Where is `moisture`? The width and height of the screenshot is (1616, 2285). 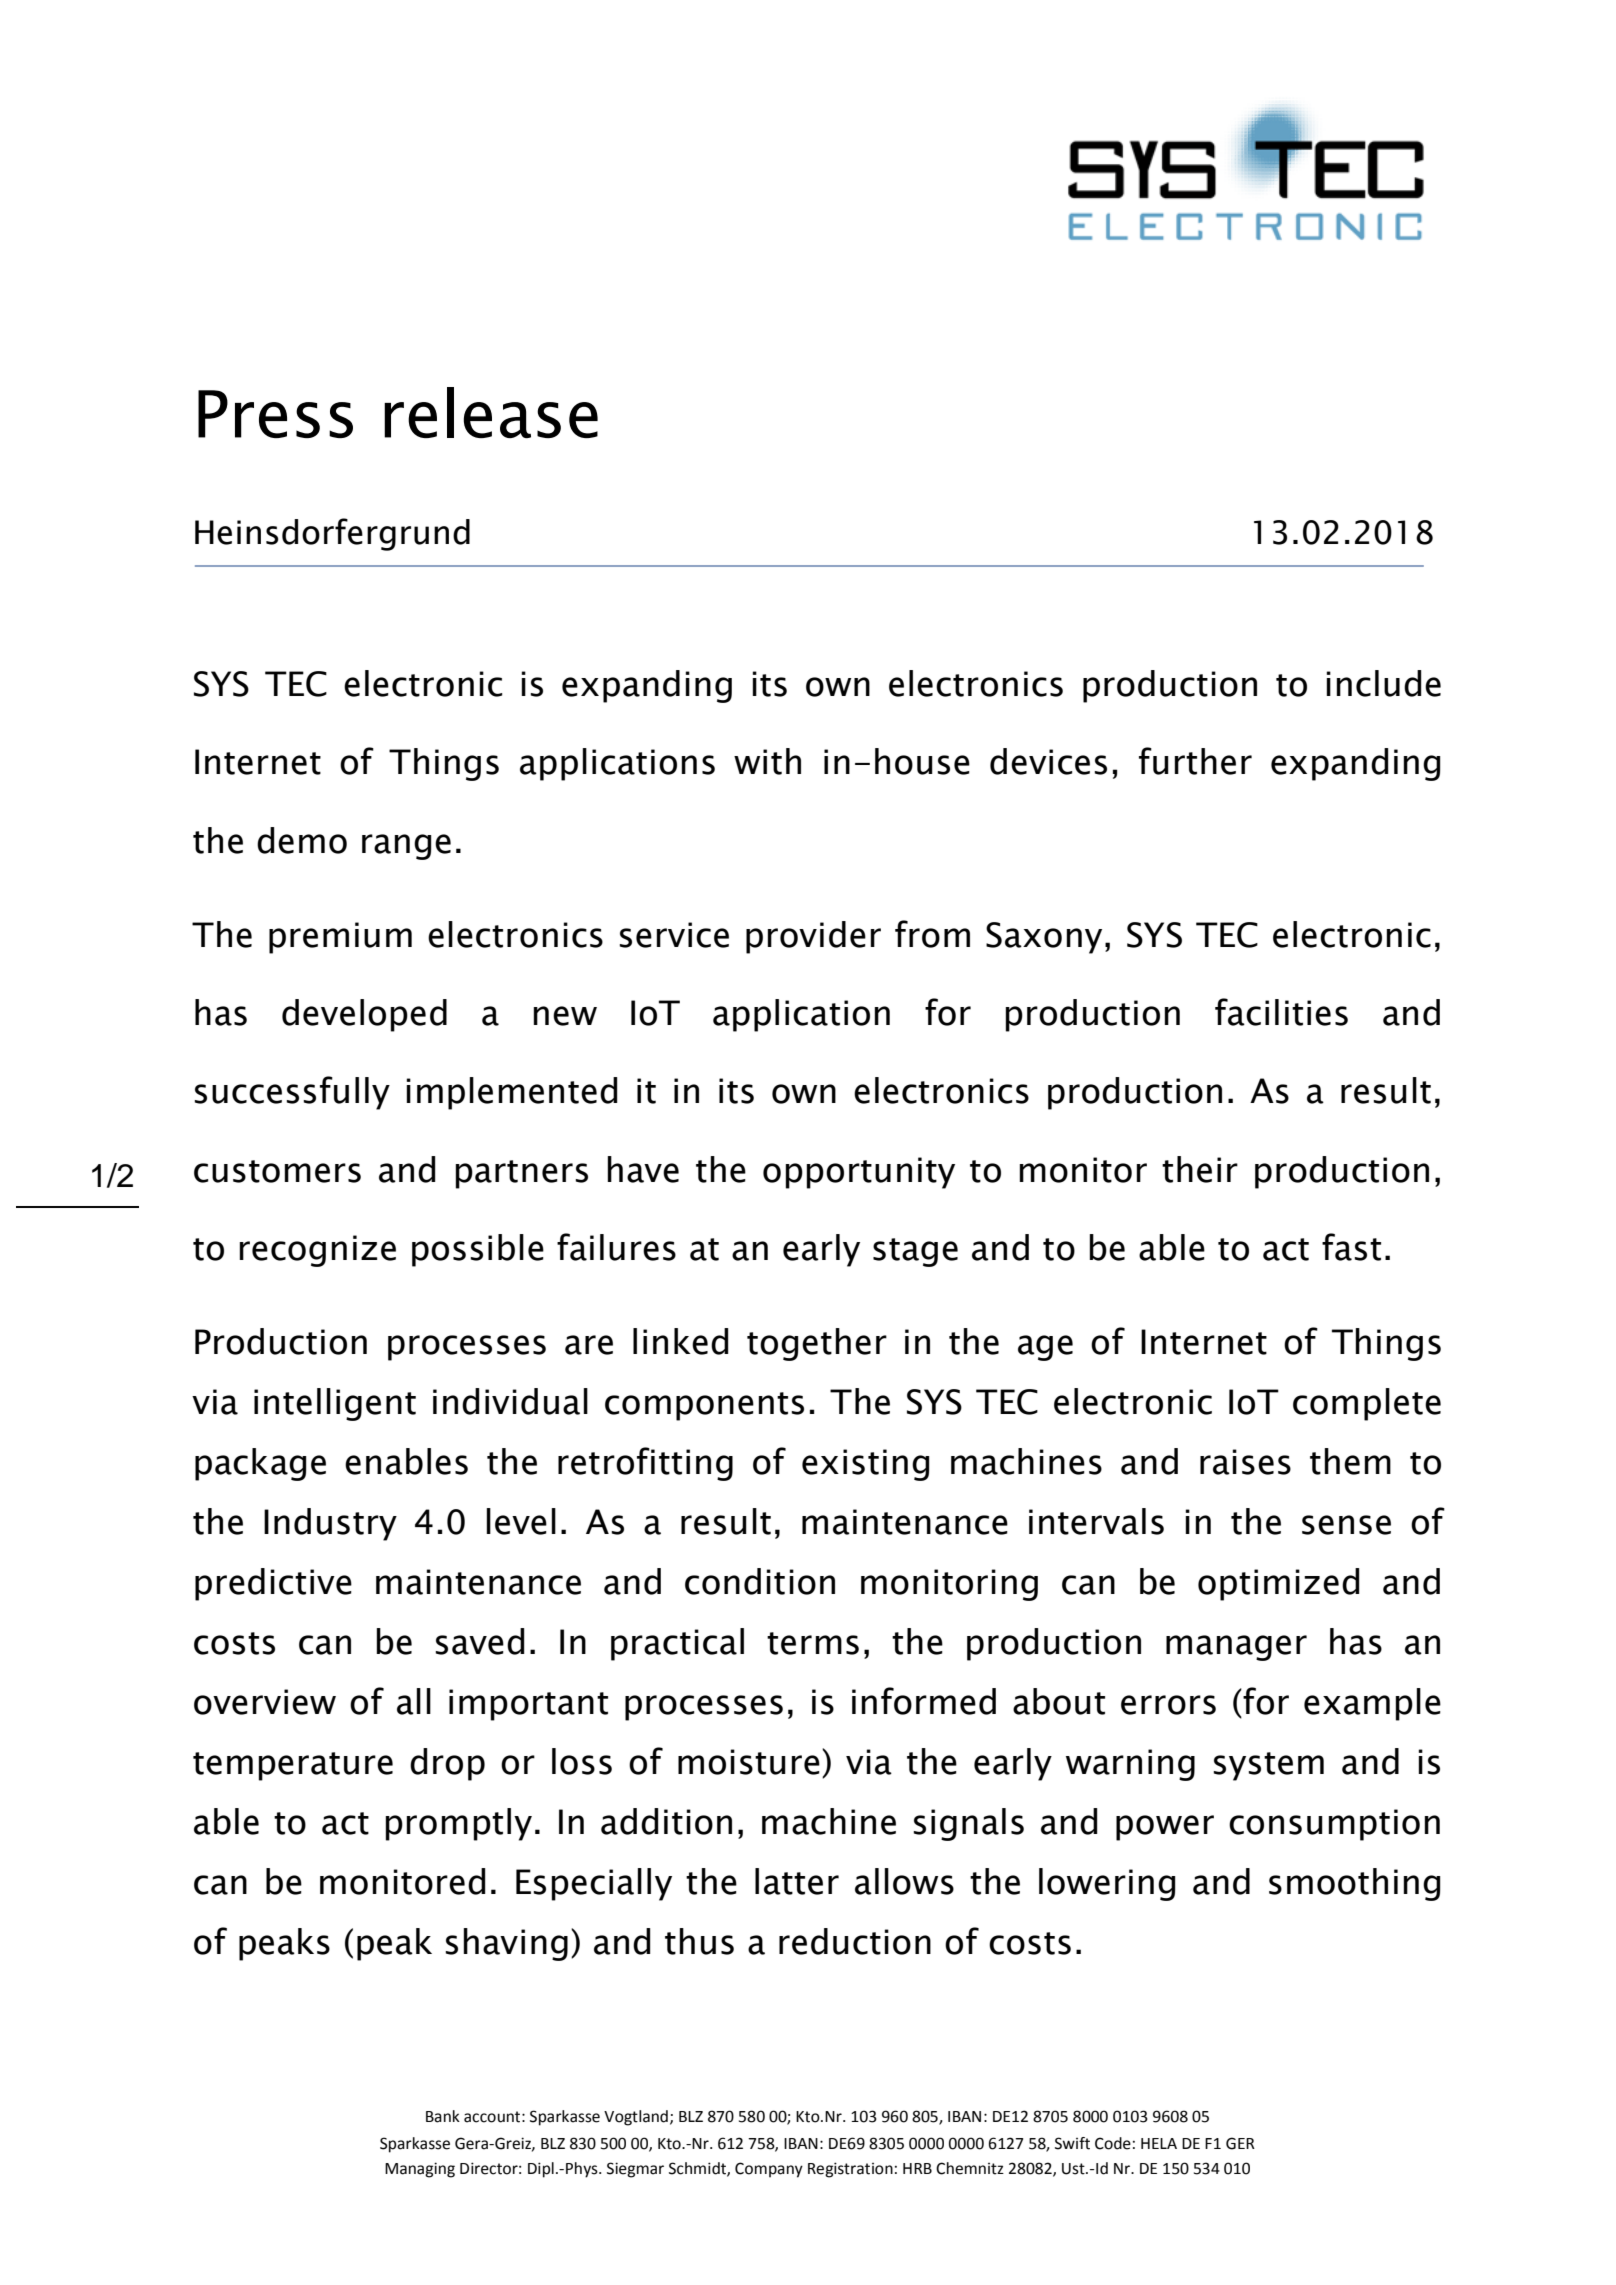 moisture is located at coordinates (749, 1762).
